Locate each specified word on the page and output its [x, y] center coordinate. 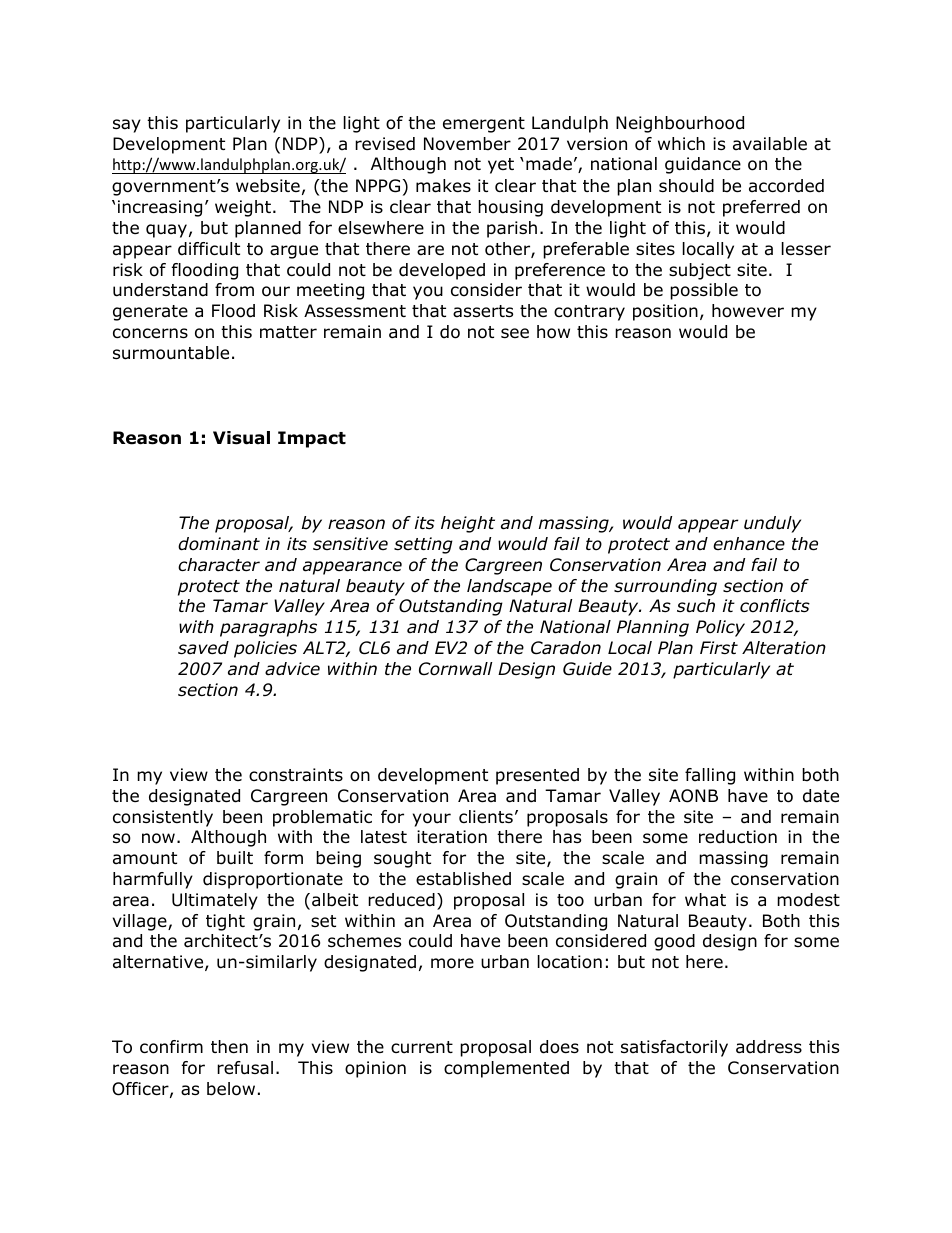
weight [244, 208]
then [229, 1047]
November [467, 144]
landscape [509, 587]
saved [203, 648]
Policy [720, 628]
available [770, 144]
